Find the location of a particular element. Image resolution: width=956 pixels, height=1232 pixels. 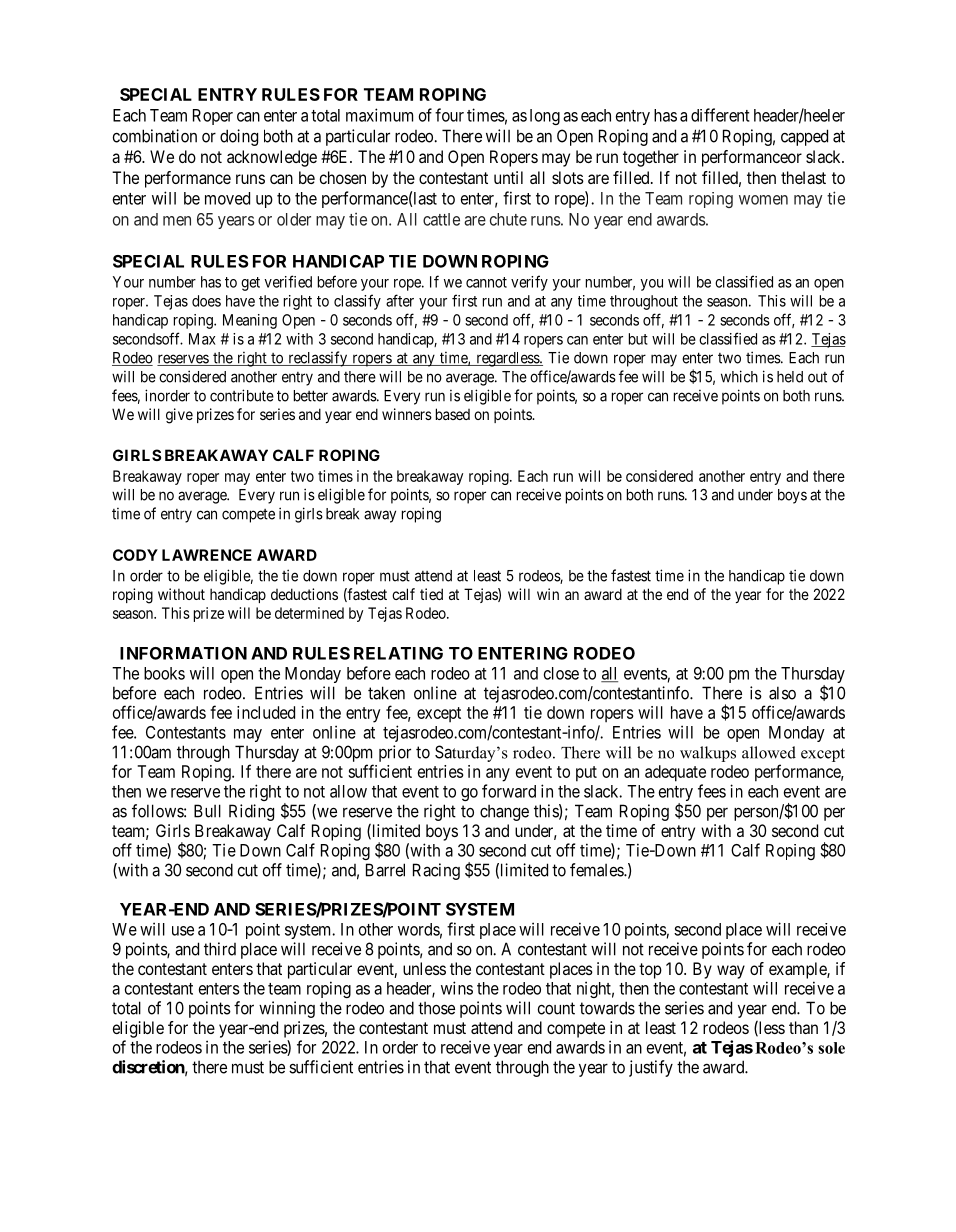

based is located at coordinates (453, 414).
